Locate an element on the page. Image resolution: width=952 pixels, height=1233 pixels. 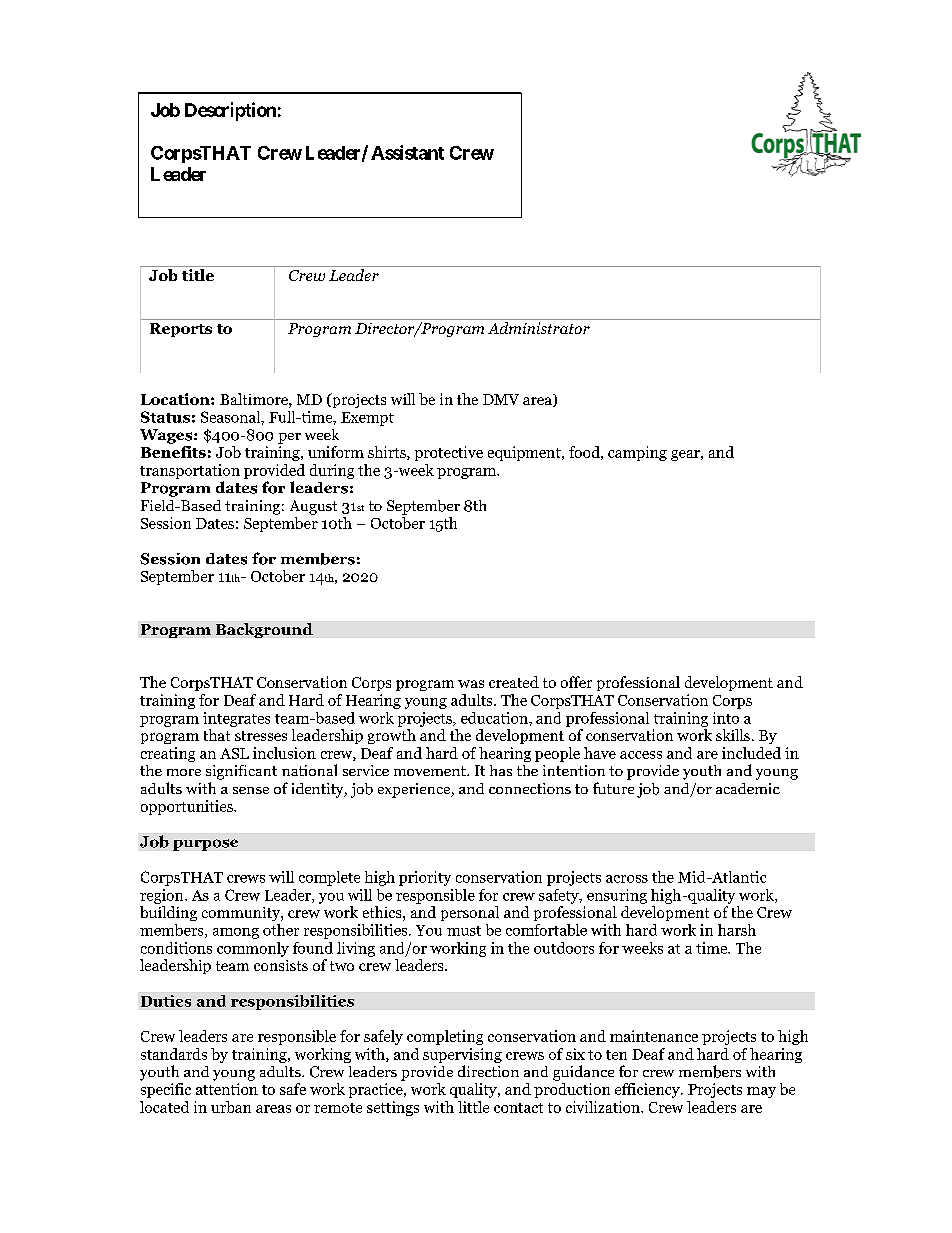
camping is located at coordinates (637, 453).
